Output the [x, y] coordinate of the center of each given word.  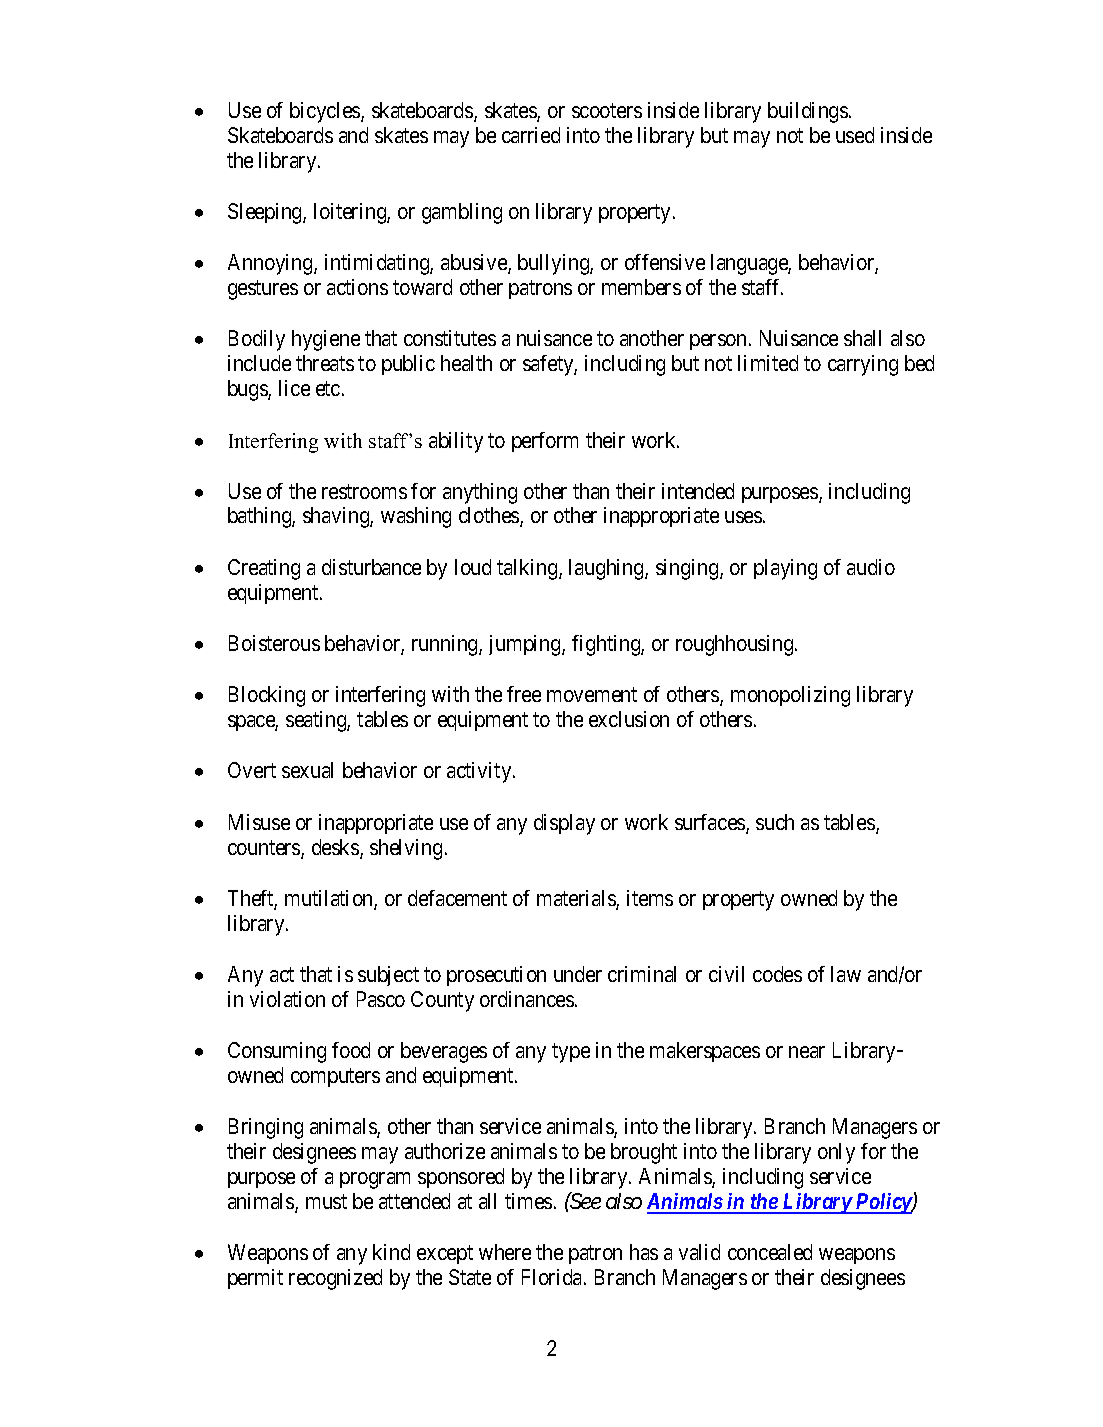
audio [871, 567]
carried [531, 135]
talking [528, 569]
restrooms [364, 491]
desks [336, 848]
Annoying [271, 264]
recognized [335, 1279]
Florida [553, 1277]
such [775, 822]
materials [577, 899]
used [855, 135]
